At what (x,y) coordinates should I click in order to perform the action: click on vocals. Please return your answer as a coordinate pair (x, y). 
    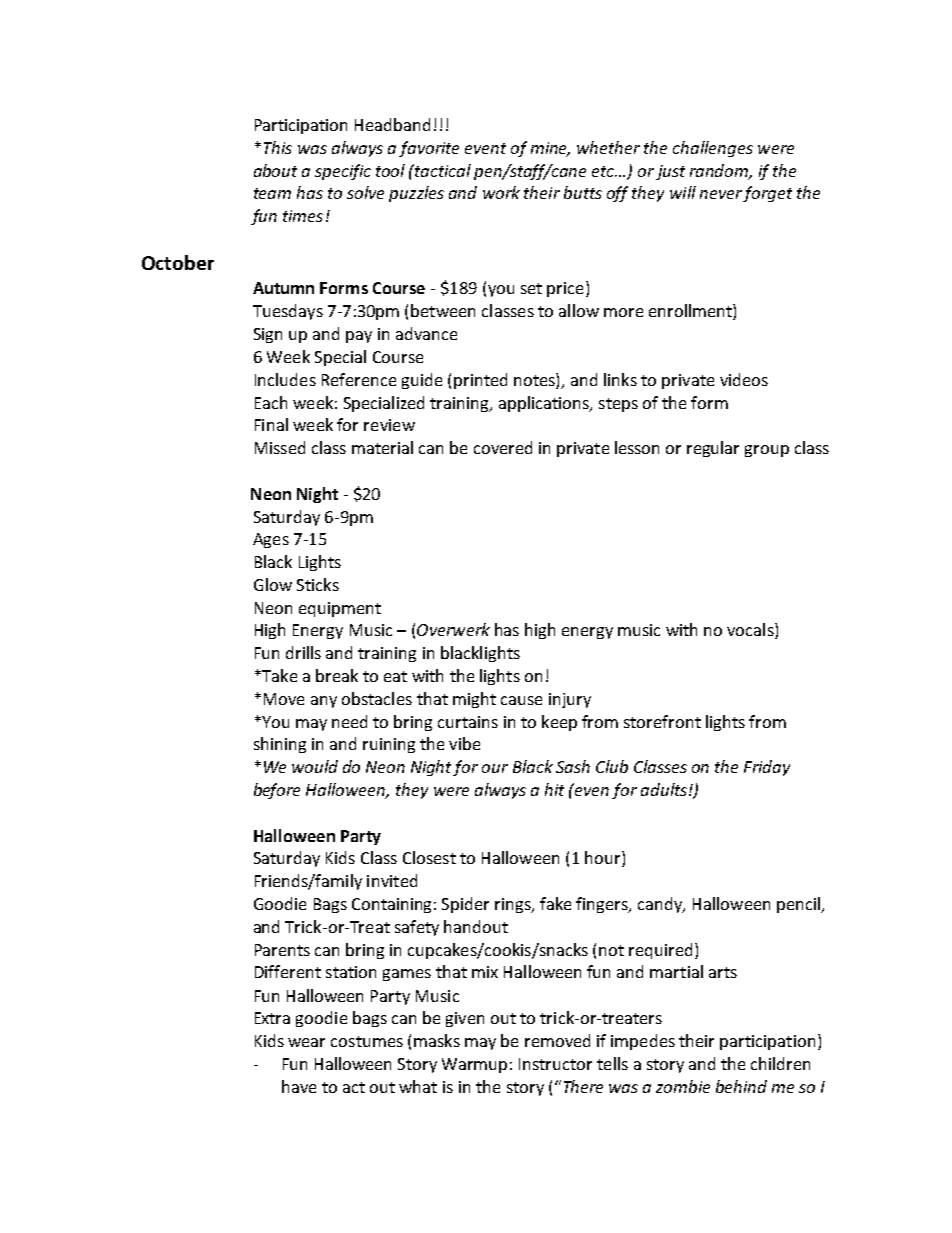
    Looking at the image, I should click on (751, 631).
